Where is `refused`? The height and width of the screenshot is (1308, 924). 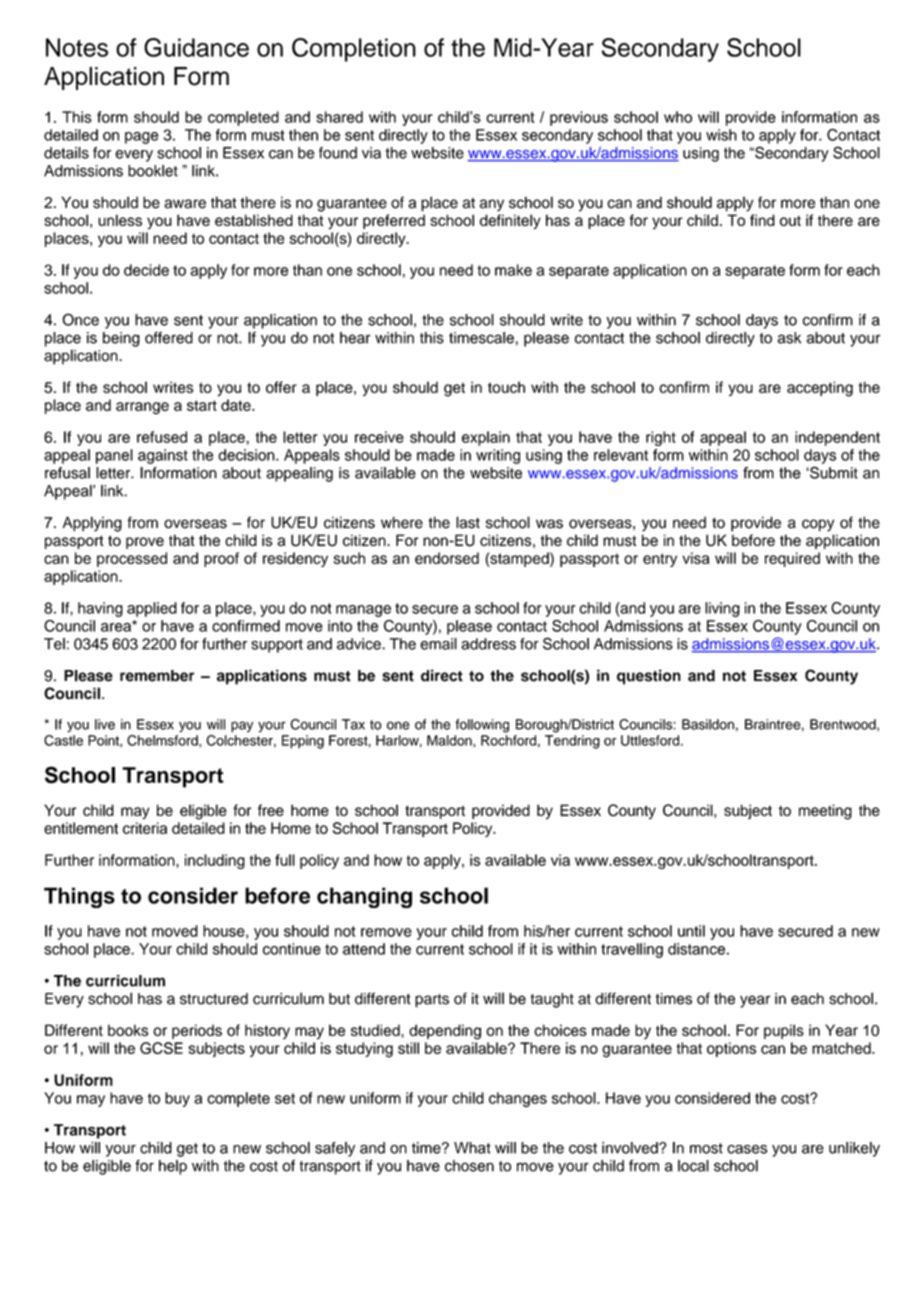 refused is located at coordinates (162, 437).
